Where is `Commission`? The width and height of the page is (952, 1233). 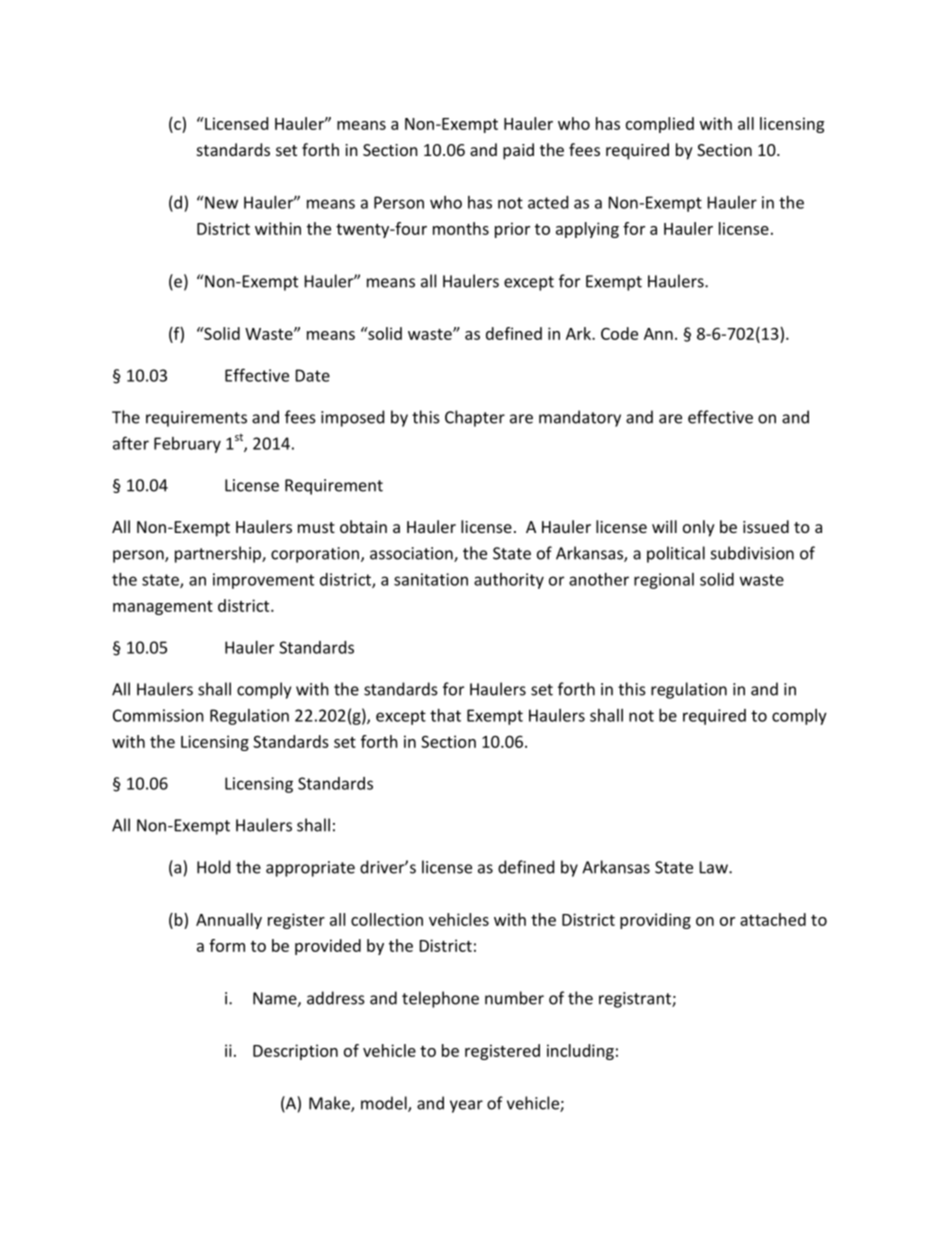 Commission is located at coordinates (158, 715).
